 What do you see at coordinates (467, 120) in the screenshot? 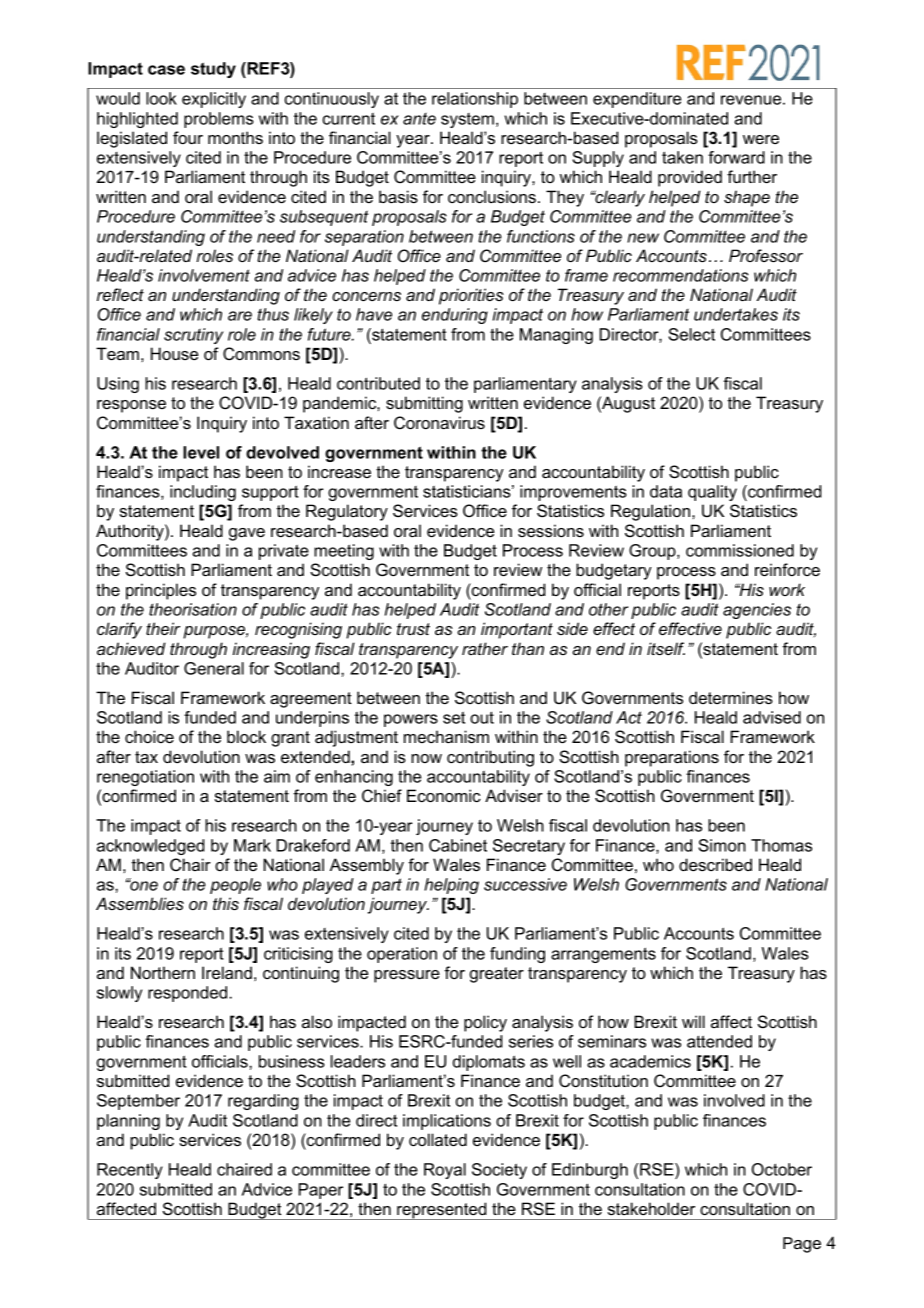
I see `system` at bounding box center [467, 120].
